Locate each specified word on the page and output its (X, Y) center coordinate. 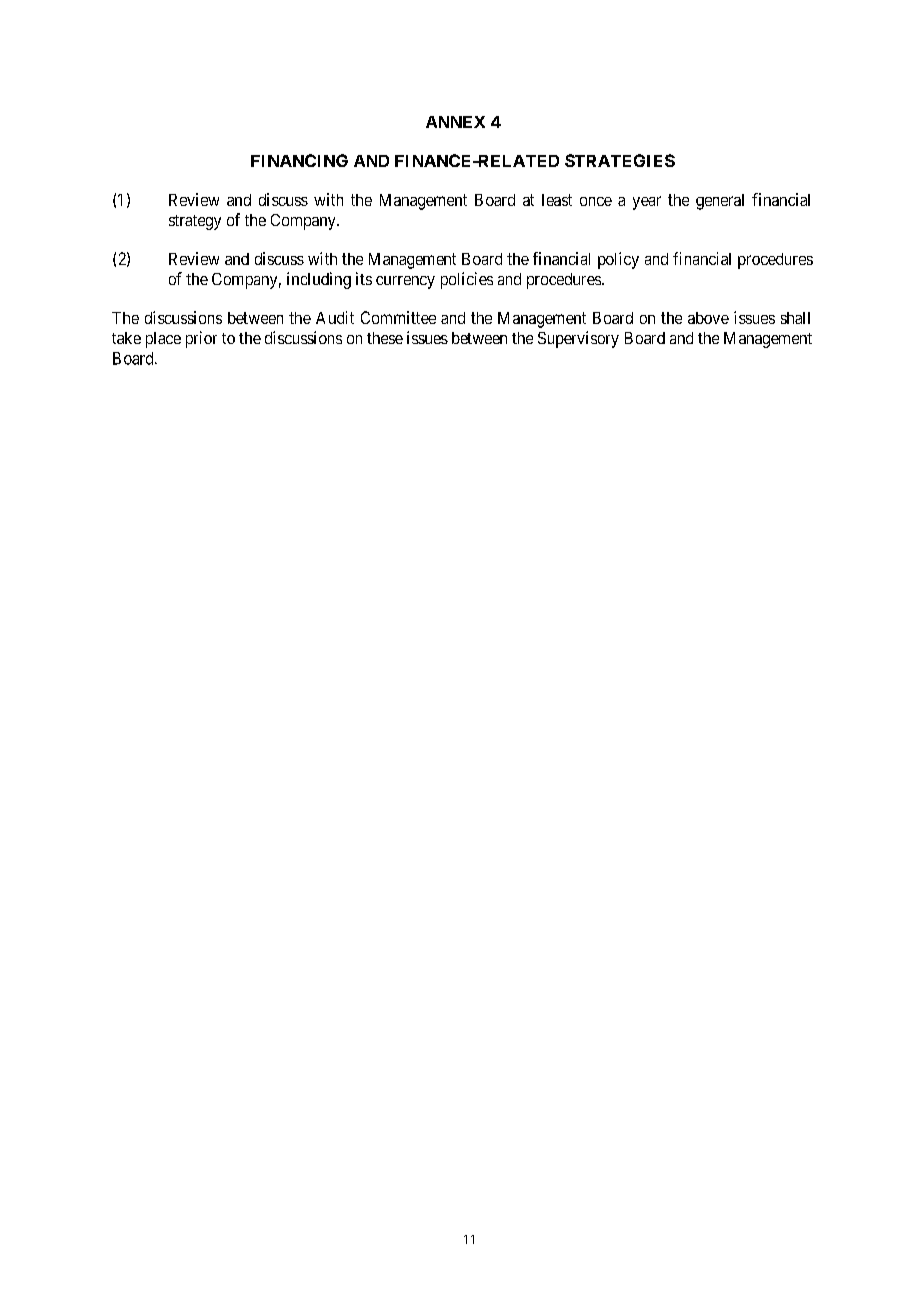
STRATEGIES (620, 160)
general (720, 202)
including (319, 280)
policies (467, 280)
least (557, 200)
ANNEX (455, 122)
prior (201, 339)
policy (618, 260)
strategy (195, 222)
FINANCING (299, 160)
